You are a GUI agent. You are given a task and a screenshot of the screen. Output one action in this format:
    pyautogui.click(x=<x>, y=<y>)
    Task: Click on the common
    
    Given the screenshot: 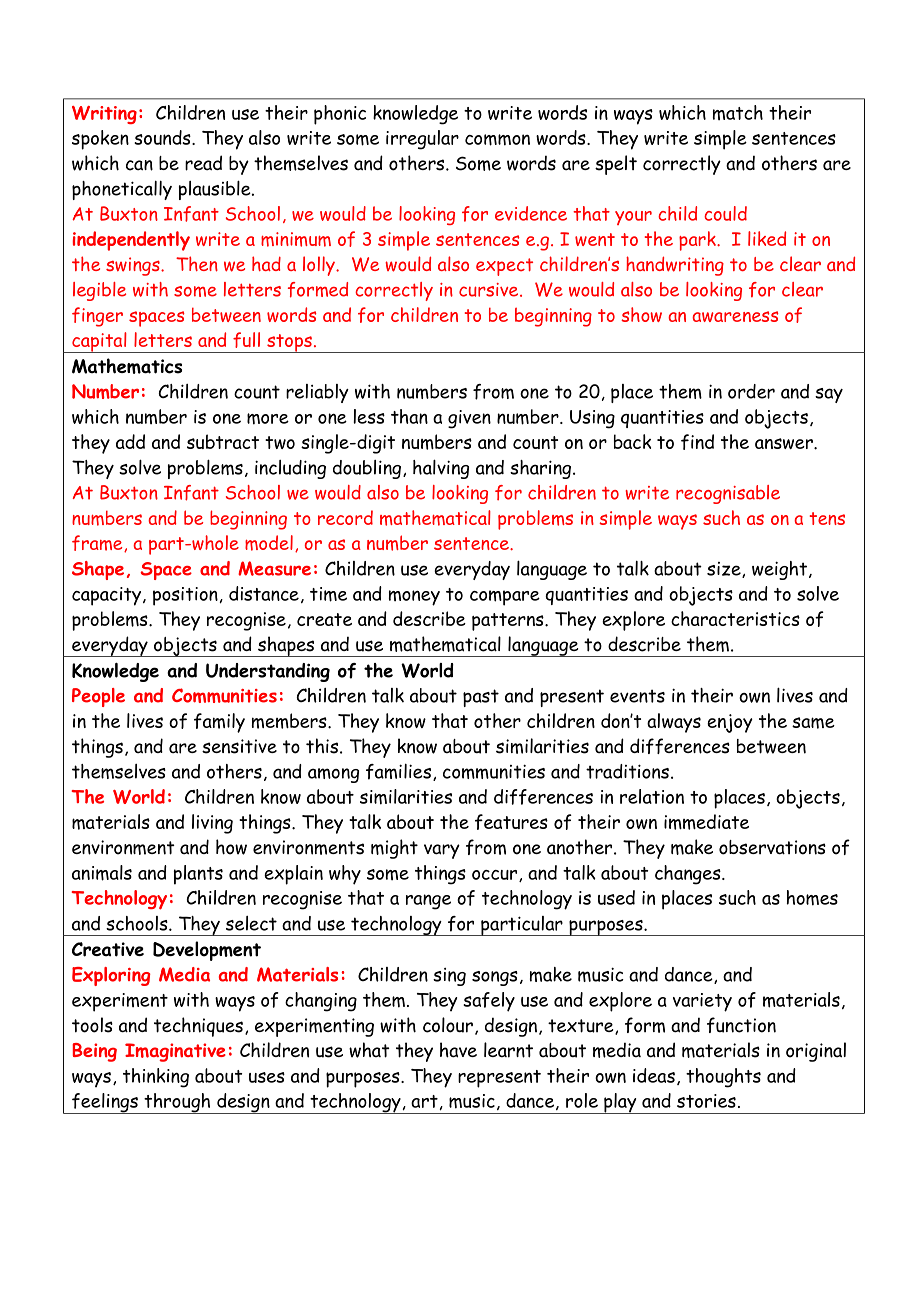 What is the action you would take?
    pyautogui.click(x=497, y=140)
